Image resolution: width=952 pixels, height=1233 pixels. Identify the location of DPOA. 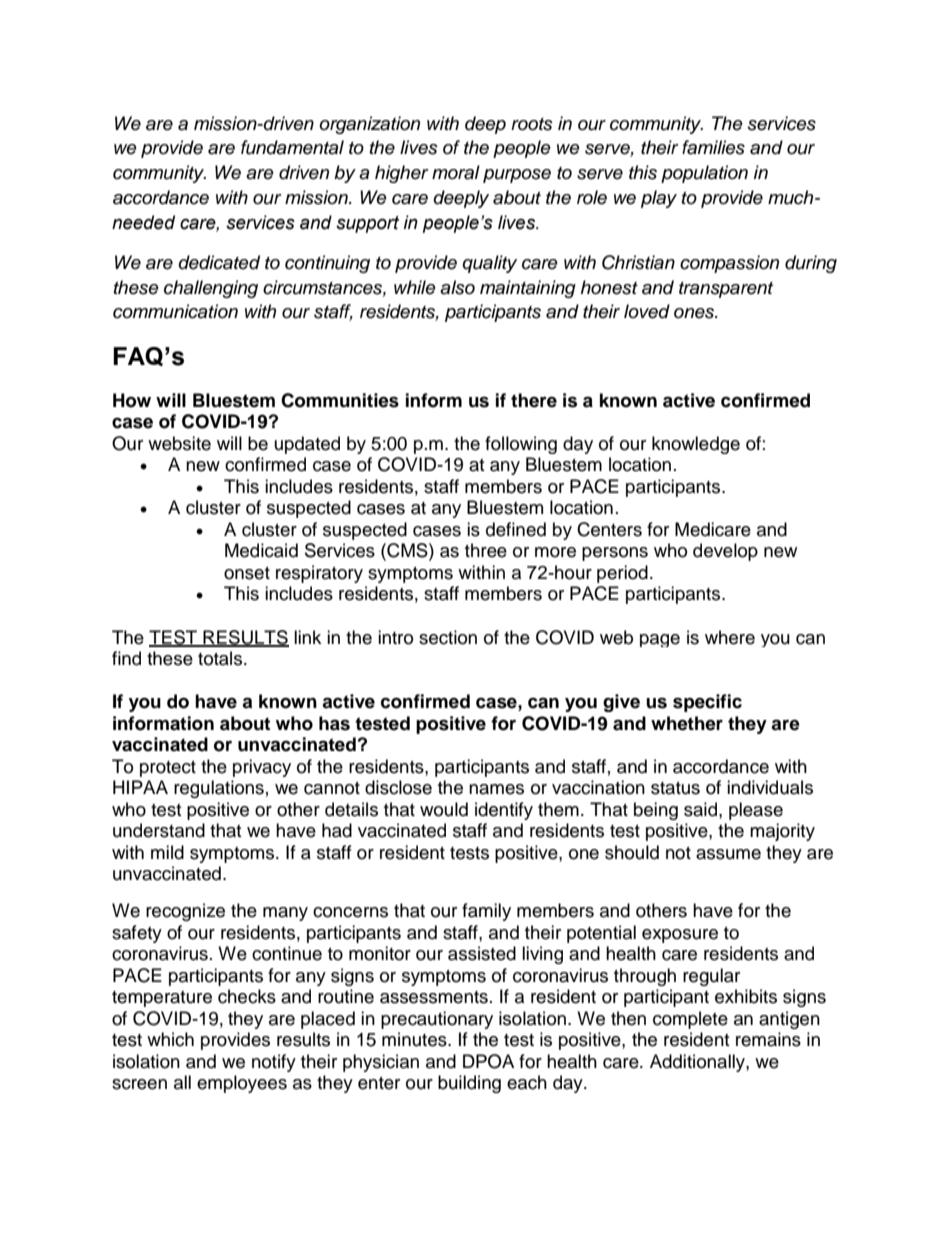
(488, 1061).
